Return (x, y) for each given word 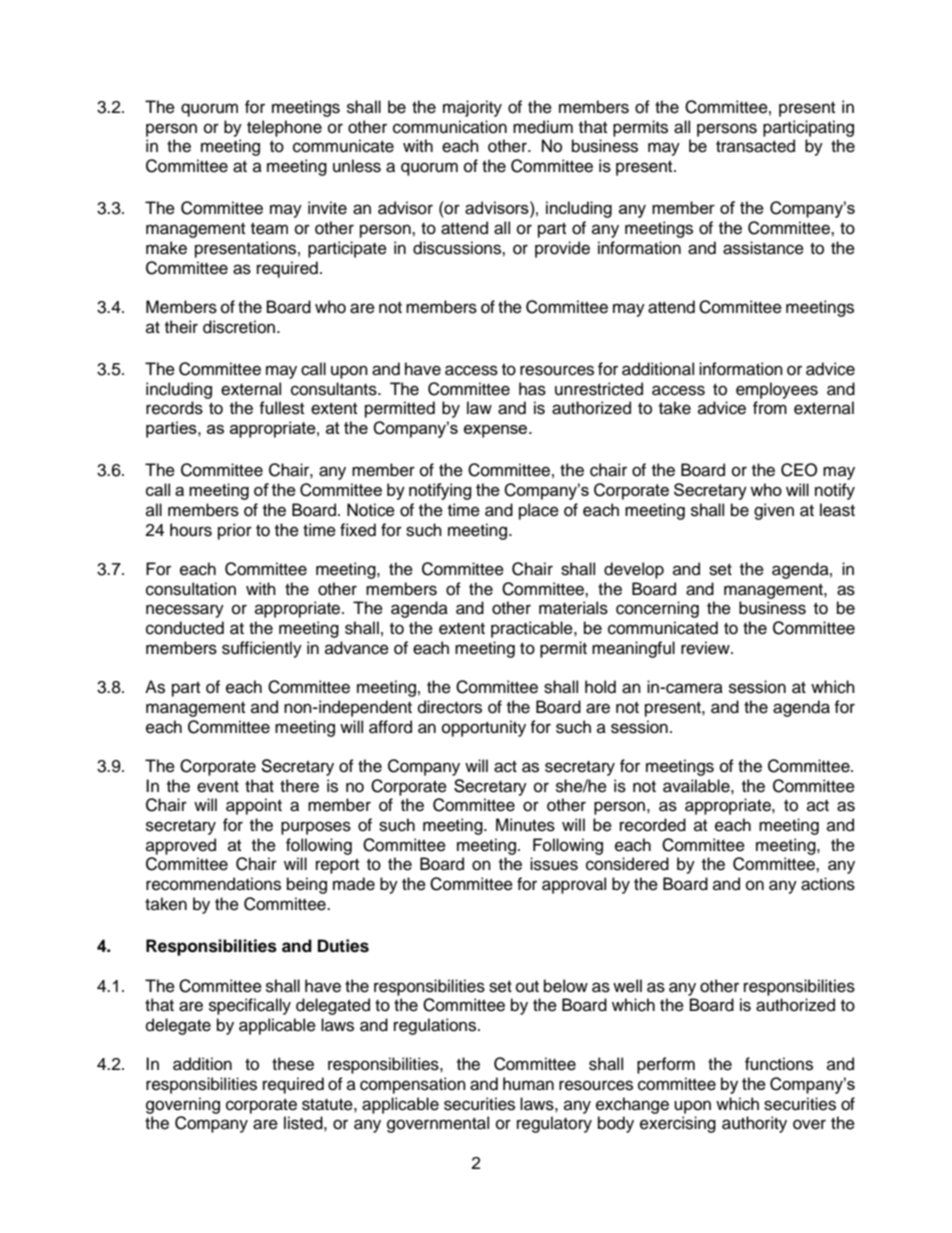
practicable (533, 629)
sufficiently (262, 649)
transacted (755, 146)
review (706, 648)
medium (543, 127)
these (293, 1064)
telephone (284, 128)
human (528, 1084)
